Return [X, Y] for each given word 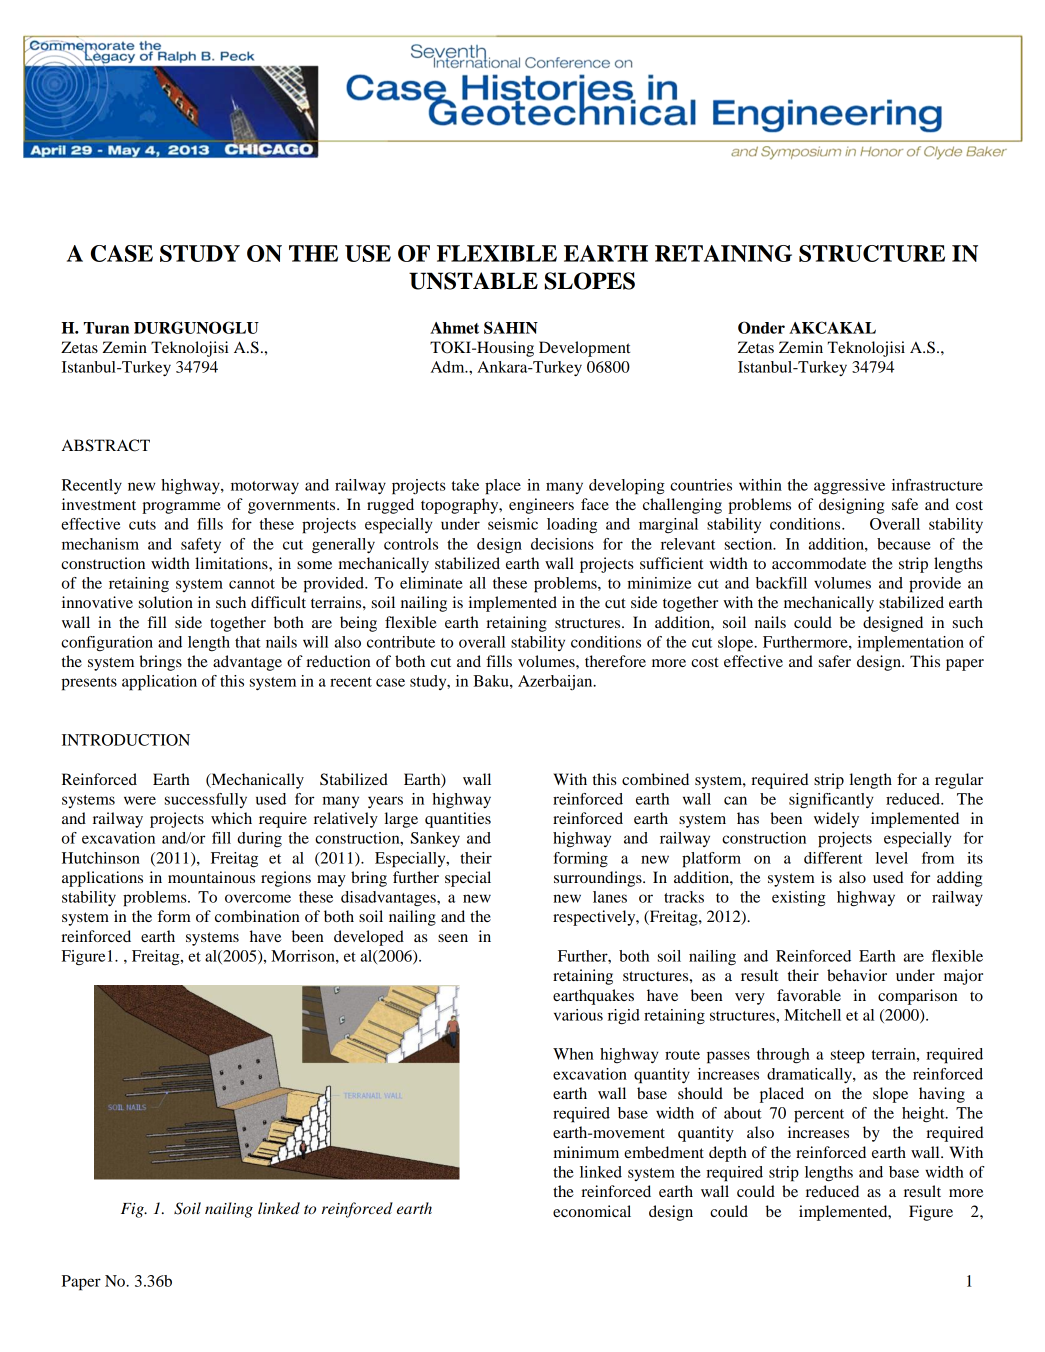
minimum [586, 1152]
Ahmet [454, 328]
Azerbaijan [556, 682]
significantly [831, 801]
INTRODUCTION [126, 740]
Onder [761, 327]
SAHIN [511, 327]
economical [592, 1211]
